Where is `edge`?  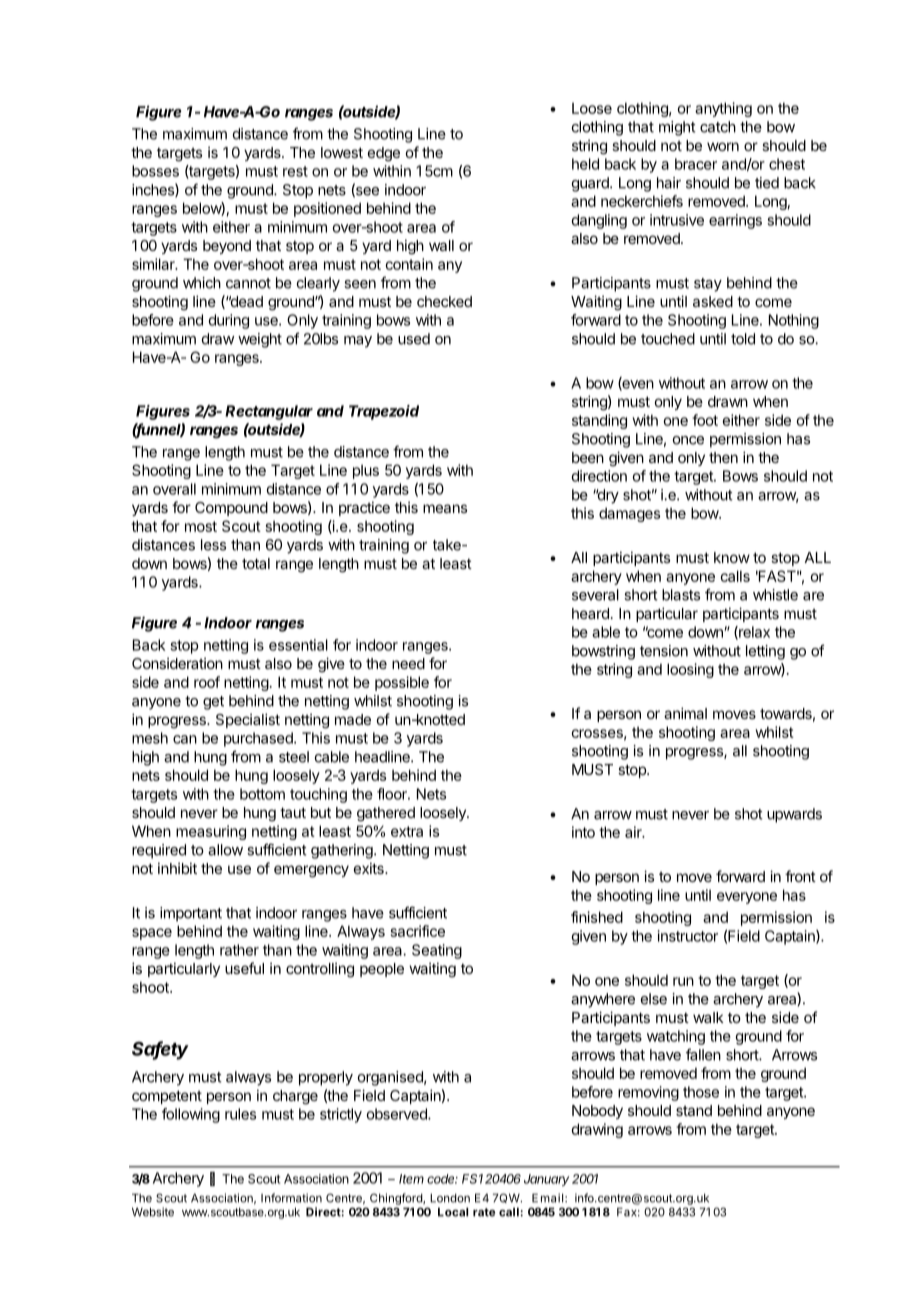
edge is located at coordinates (384, 154).
